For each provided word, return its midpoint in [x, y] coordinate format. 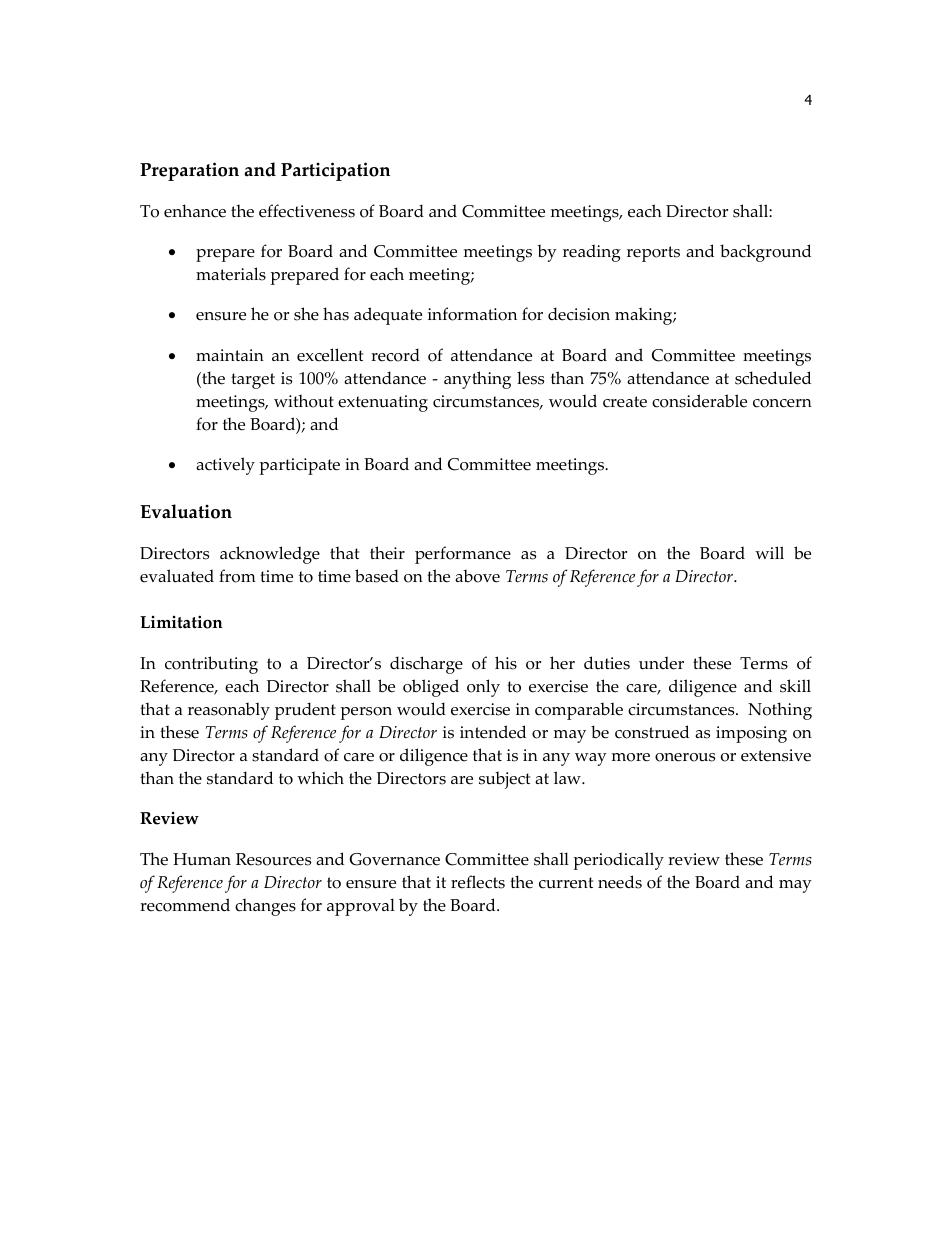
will [769, 552]
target [253, 381]
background [765, 253]
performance [463, 555]
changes [265, 907]
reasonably [229, 711]
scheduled [773, 378]
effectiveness [307, 211]
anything [477, 380]
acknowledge [270, 555]
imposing [751, 734]
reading [592, 253]
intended [493, 732]
